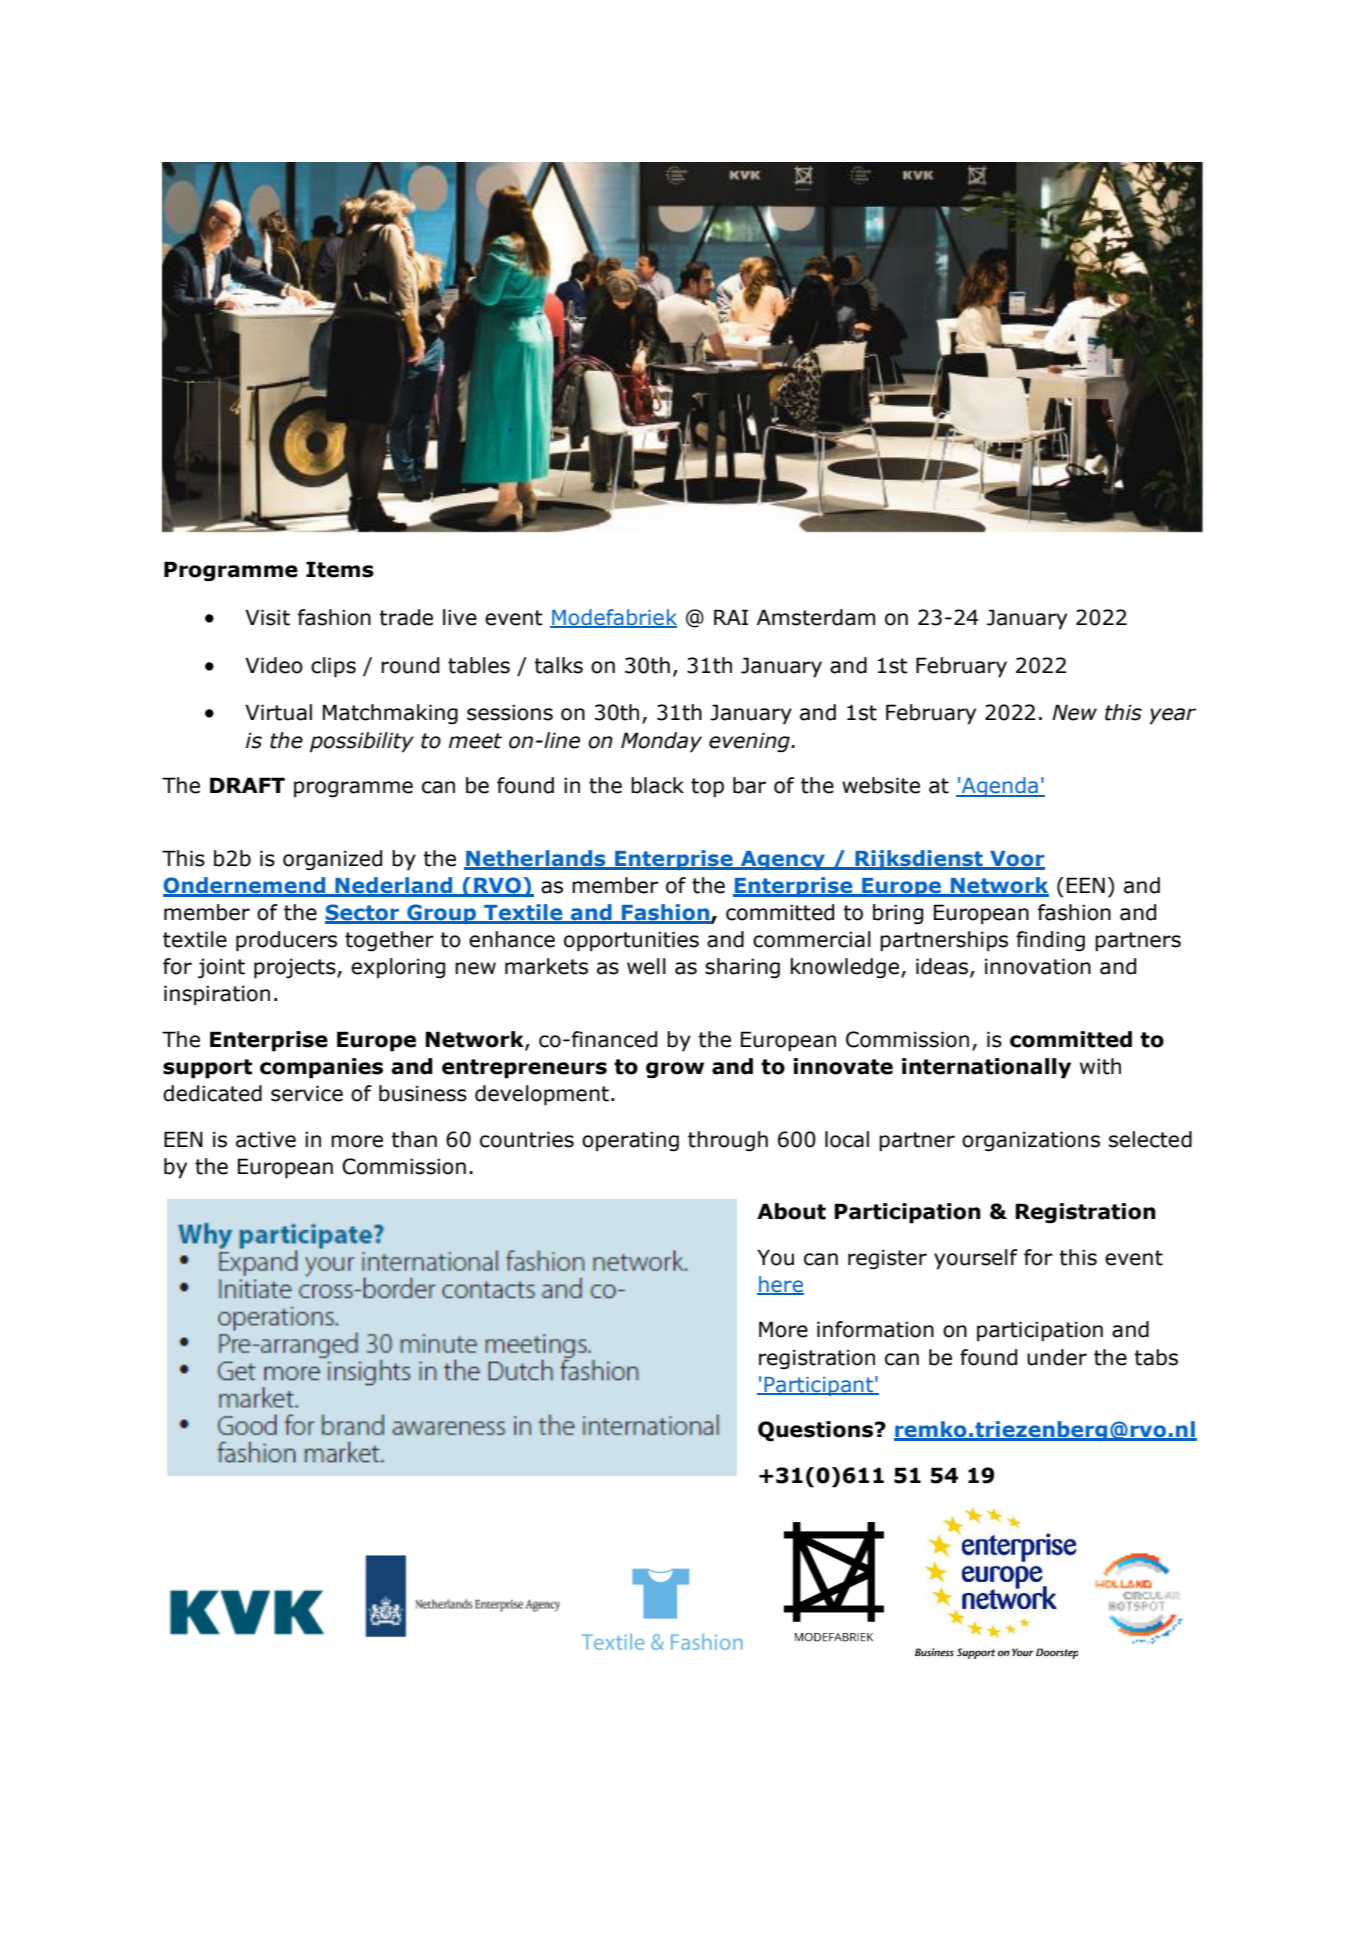 This screenshot has width=1369, height=1935. Describe the element at coordinates (332, 860) in the screenshot. I see `organized` at that location.
